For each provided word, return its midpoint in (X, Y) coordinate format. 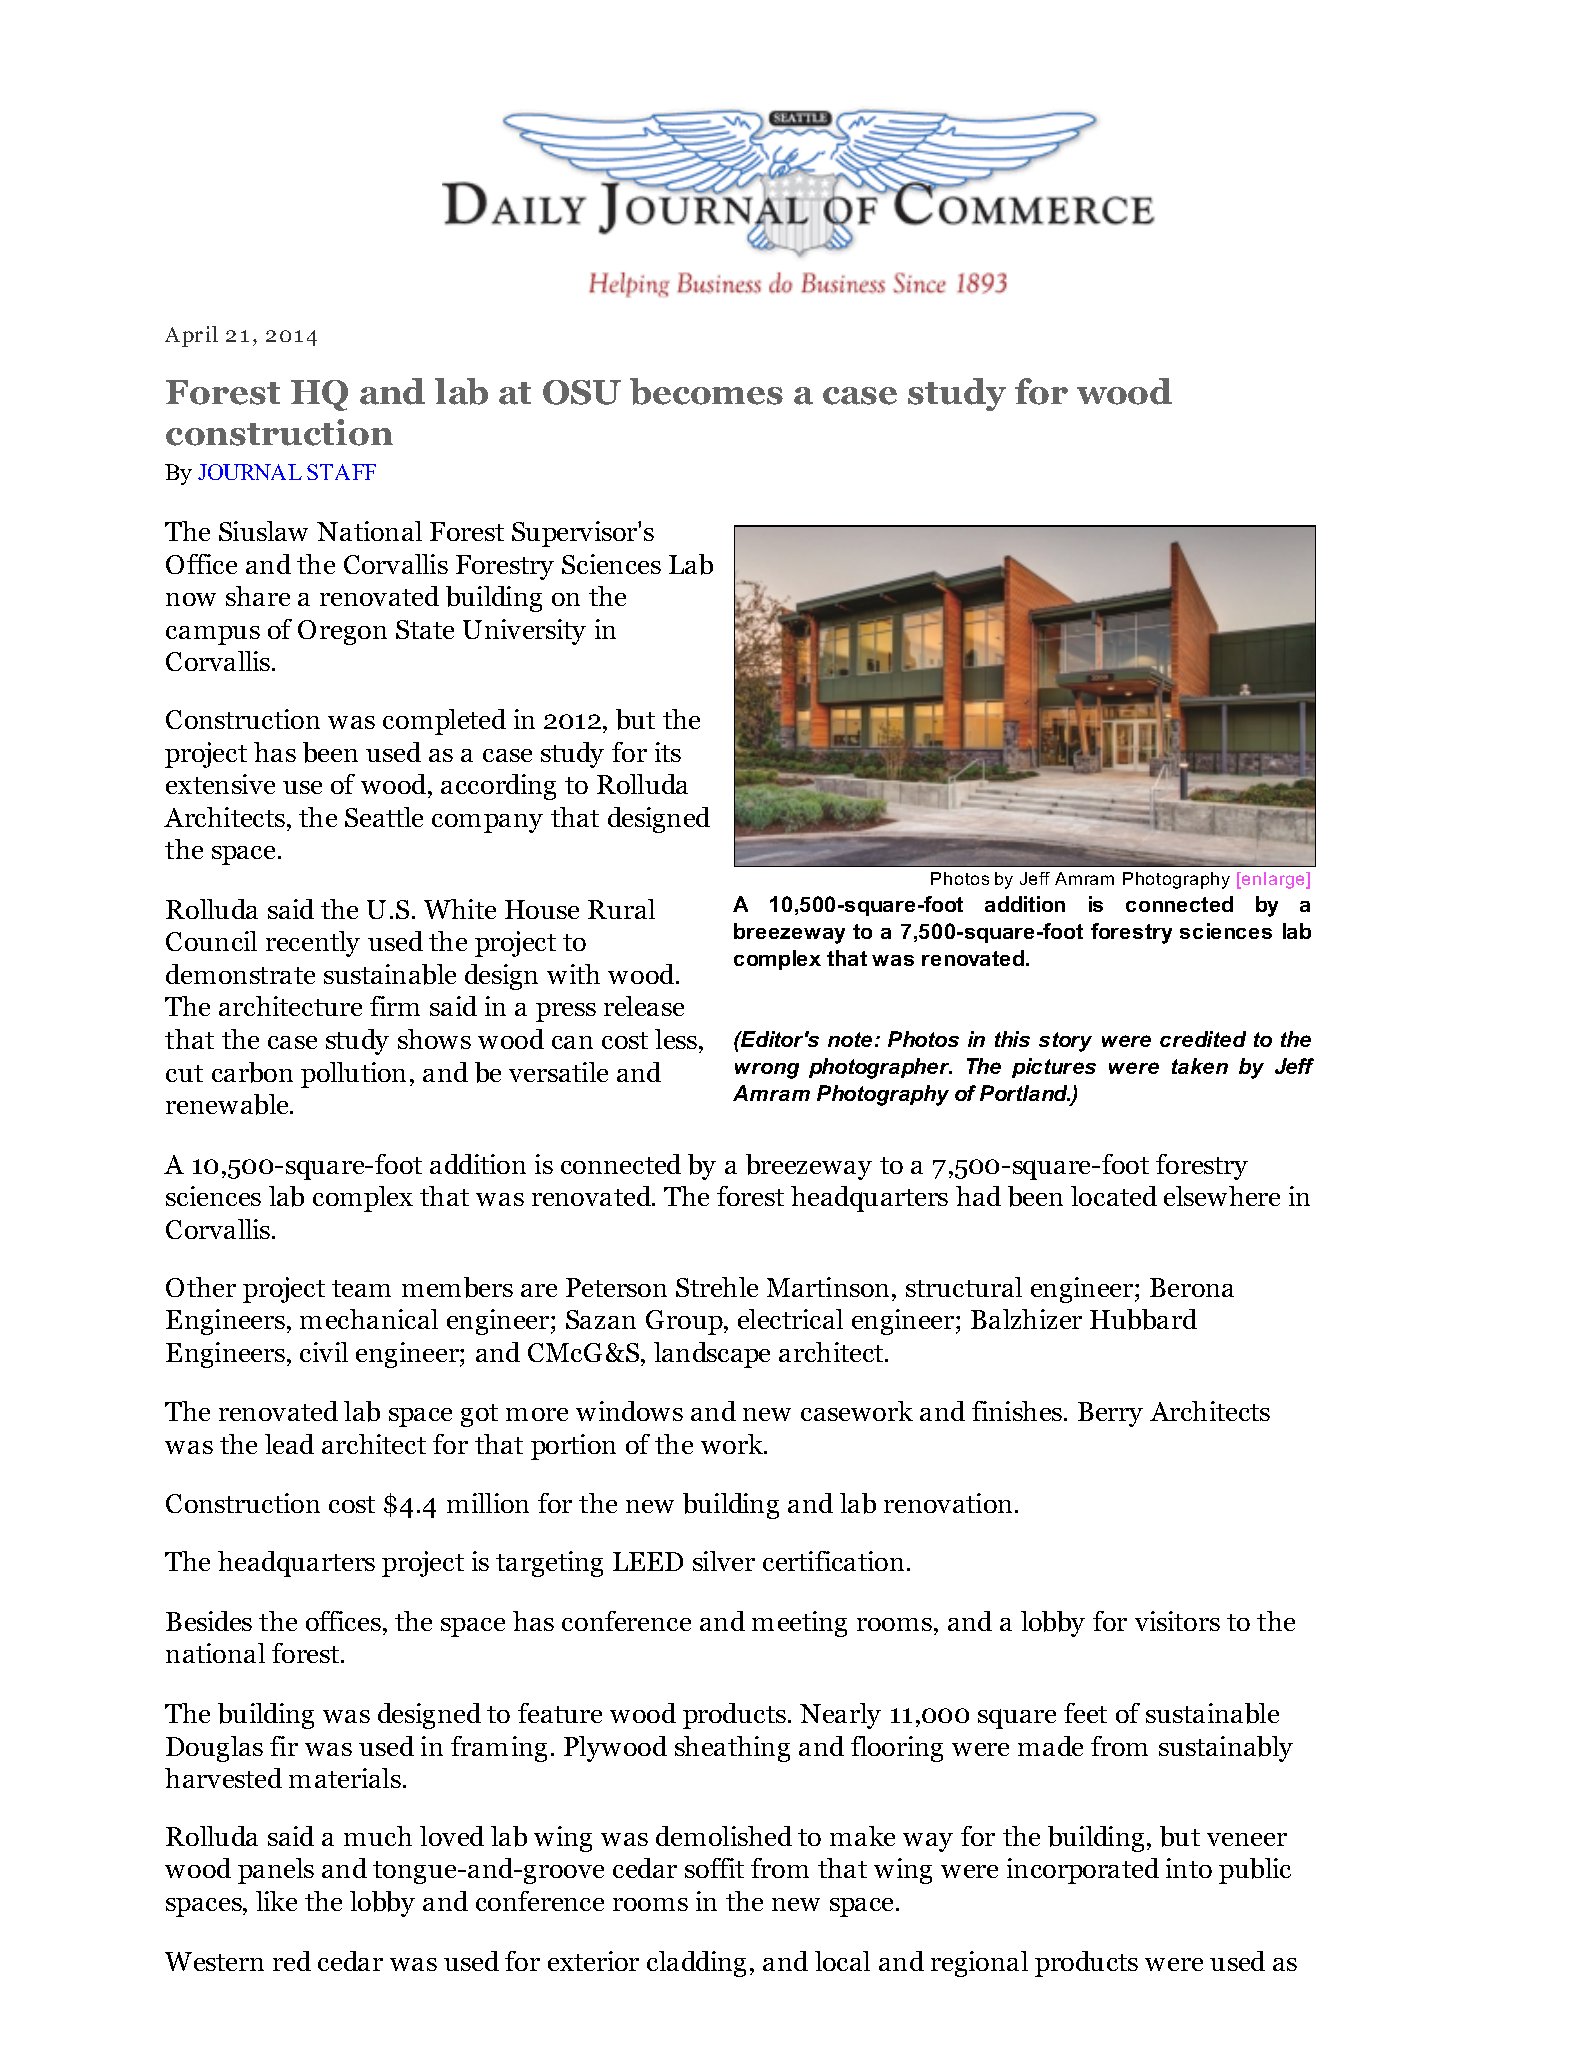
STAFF (341, 472)
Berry (1110, 1414)
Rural (621, 909)
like (276, 1901)
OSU (582, 392)
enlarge (1274, 880)
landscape (712, 1355)
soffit (714, 1868)
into (1189, 1868)
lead (289, 1444)
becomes (706, 391)
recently (313, 944)
